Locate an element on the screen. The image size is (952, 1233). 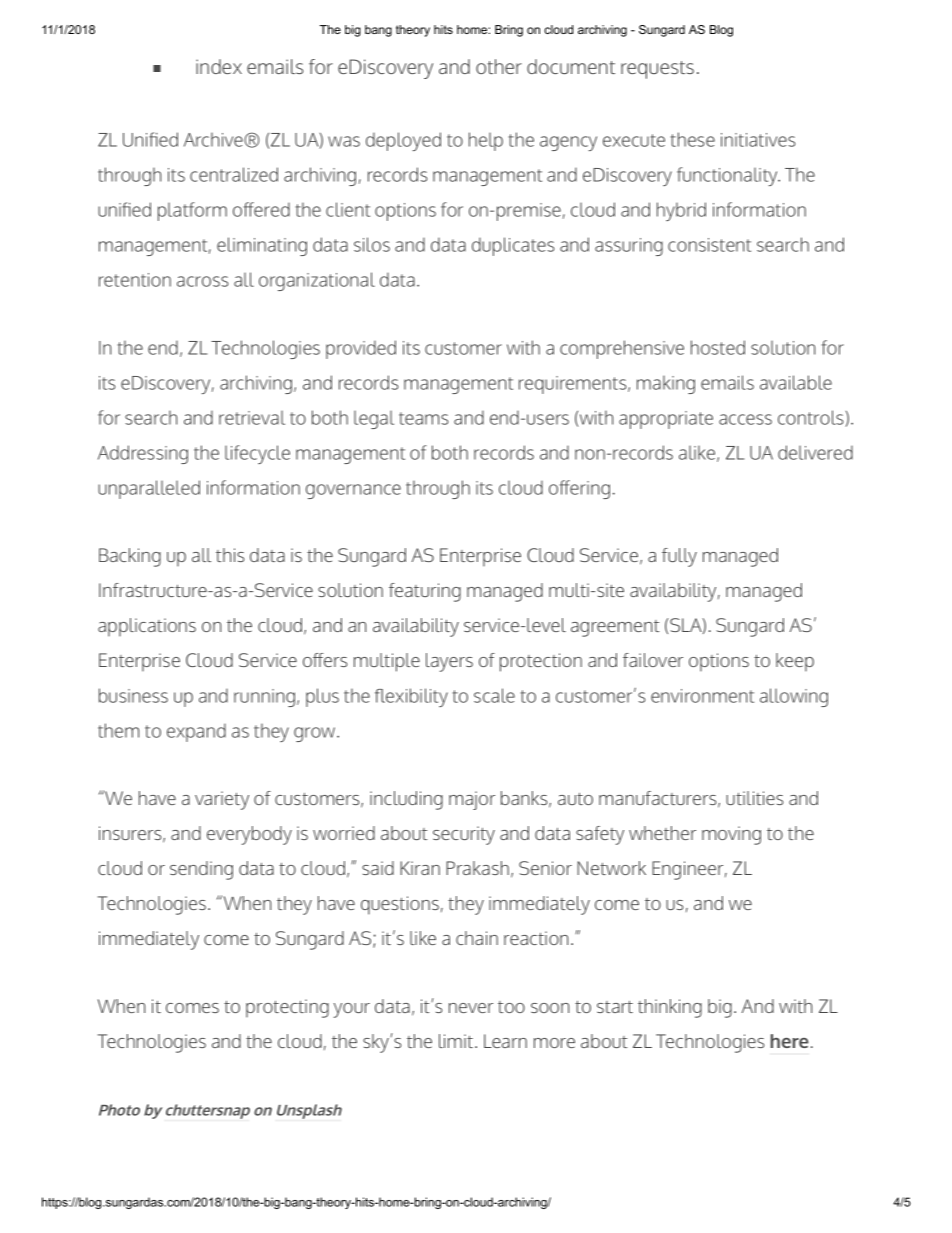
other is located at coordinates (499, 66).
